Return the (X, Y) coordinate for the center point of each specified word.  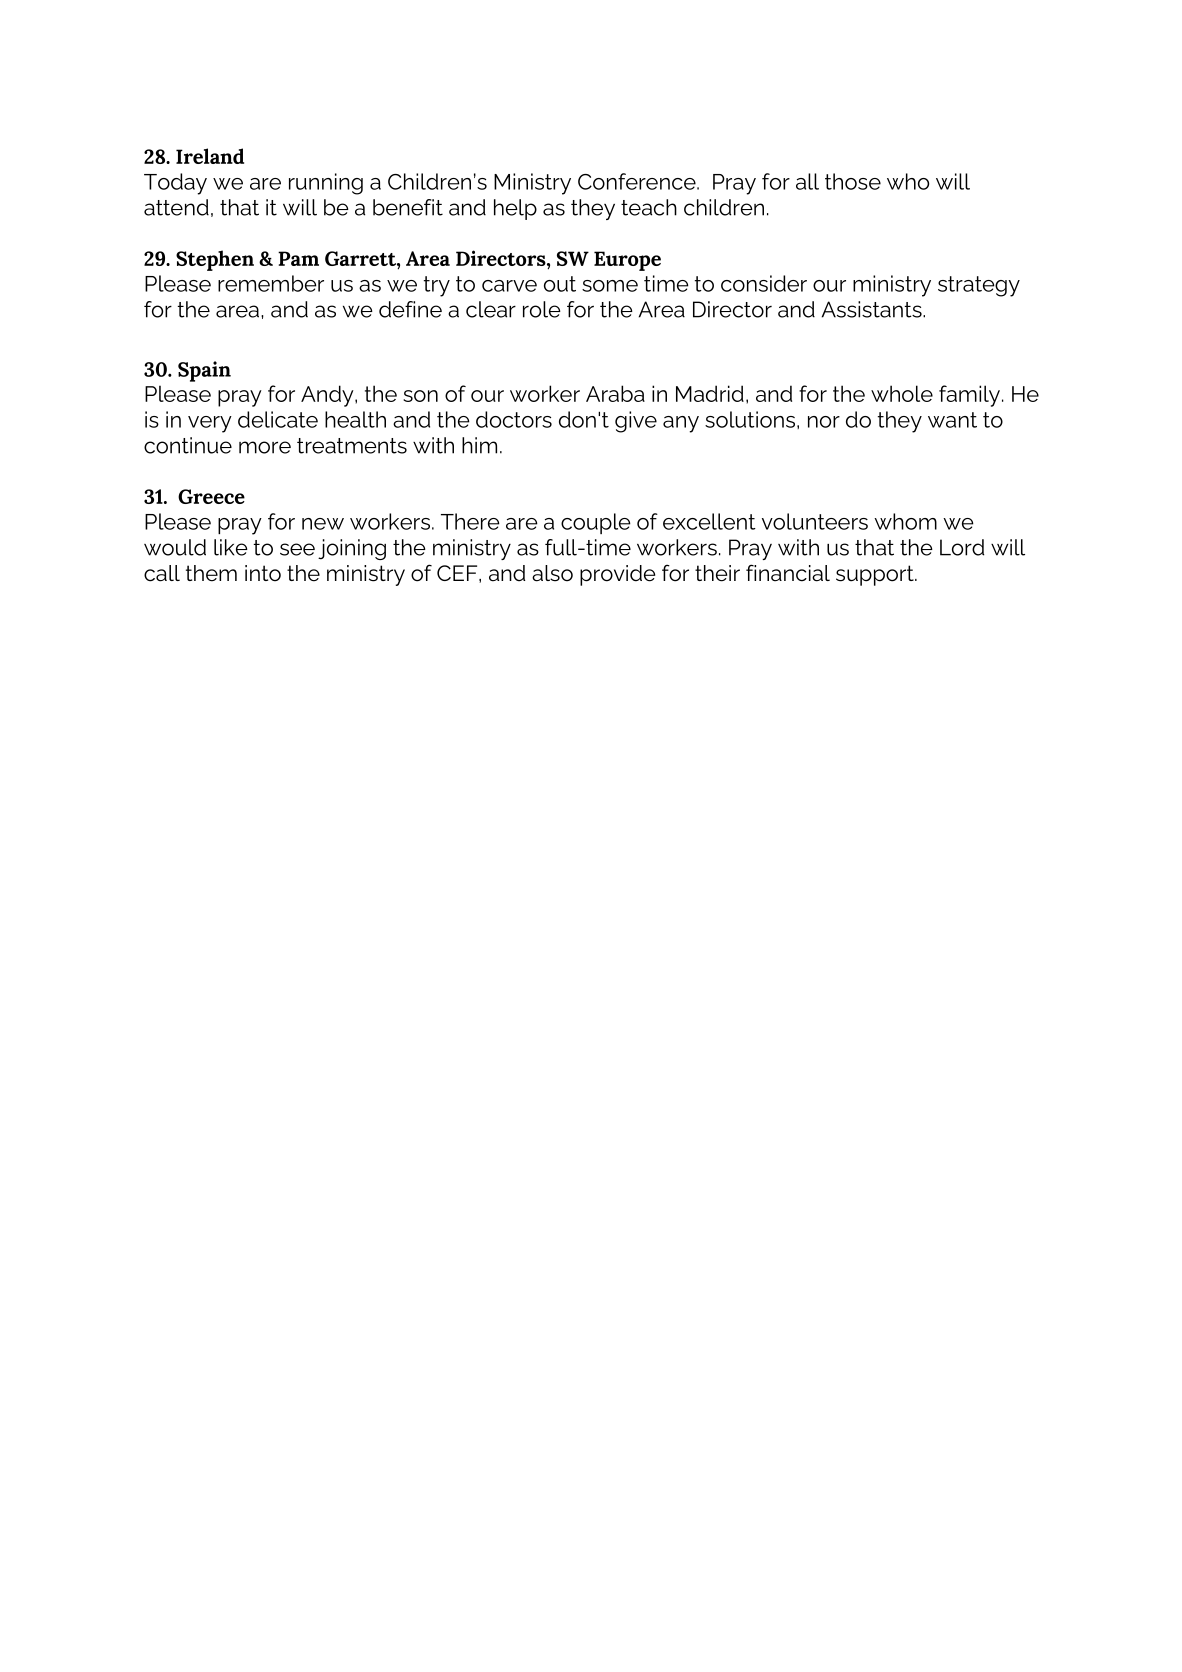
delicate (278, 419)
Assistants (873, 309)
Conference (638, 181)
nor (824, 422)
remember (271, 283)
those (853, 181)
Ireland (210, 156)
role (542, 309)
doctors (514, 419)
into (263, 573)
